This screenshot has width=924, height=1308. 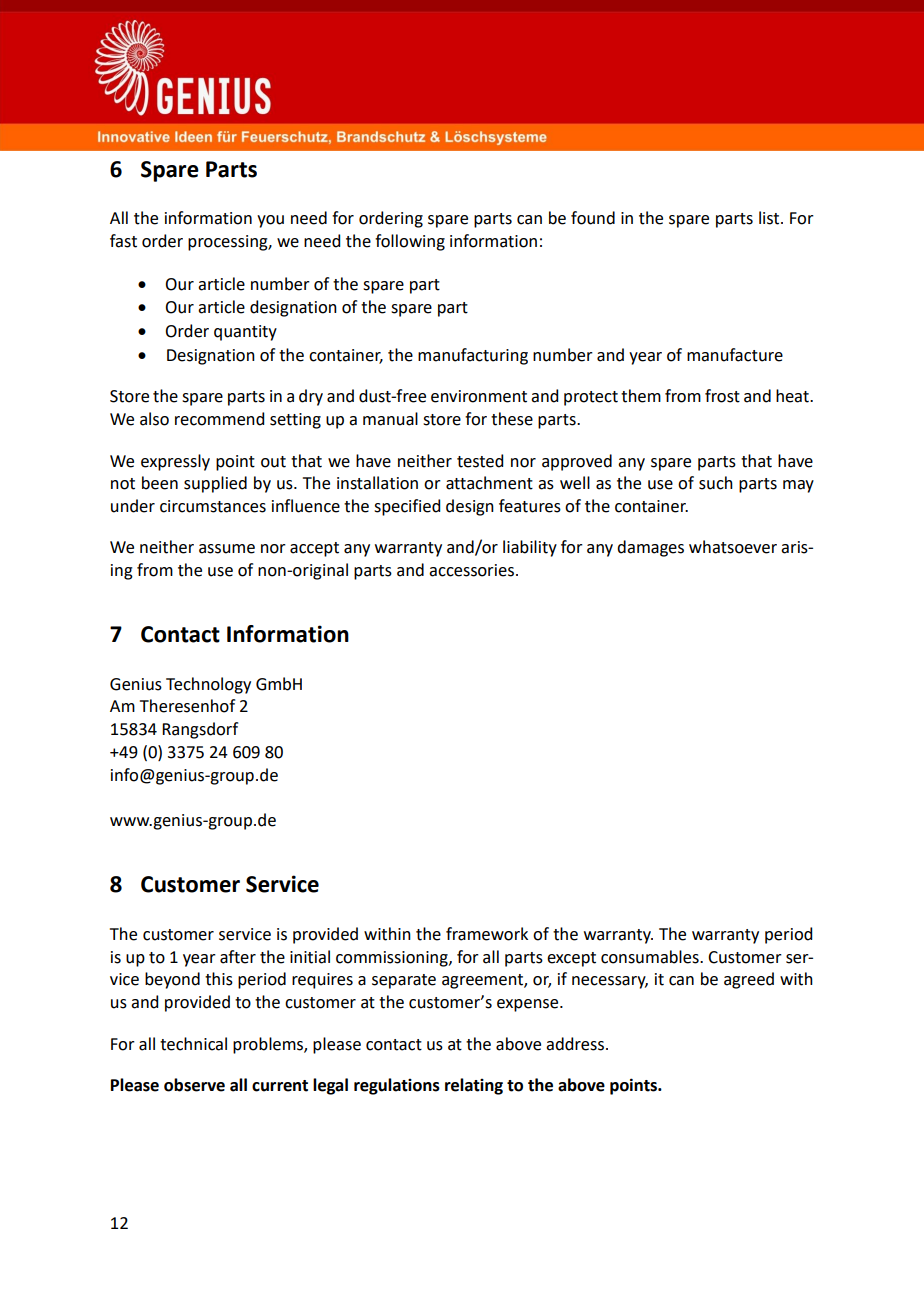 What do you see at coordinates (749, 980) in the screenshot?
I see `agreed` at bounding box center [749, 980].
